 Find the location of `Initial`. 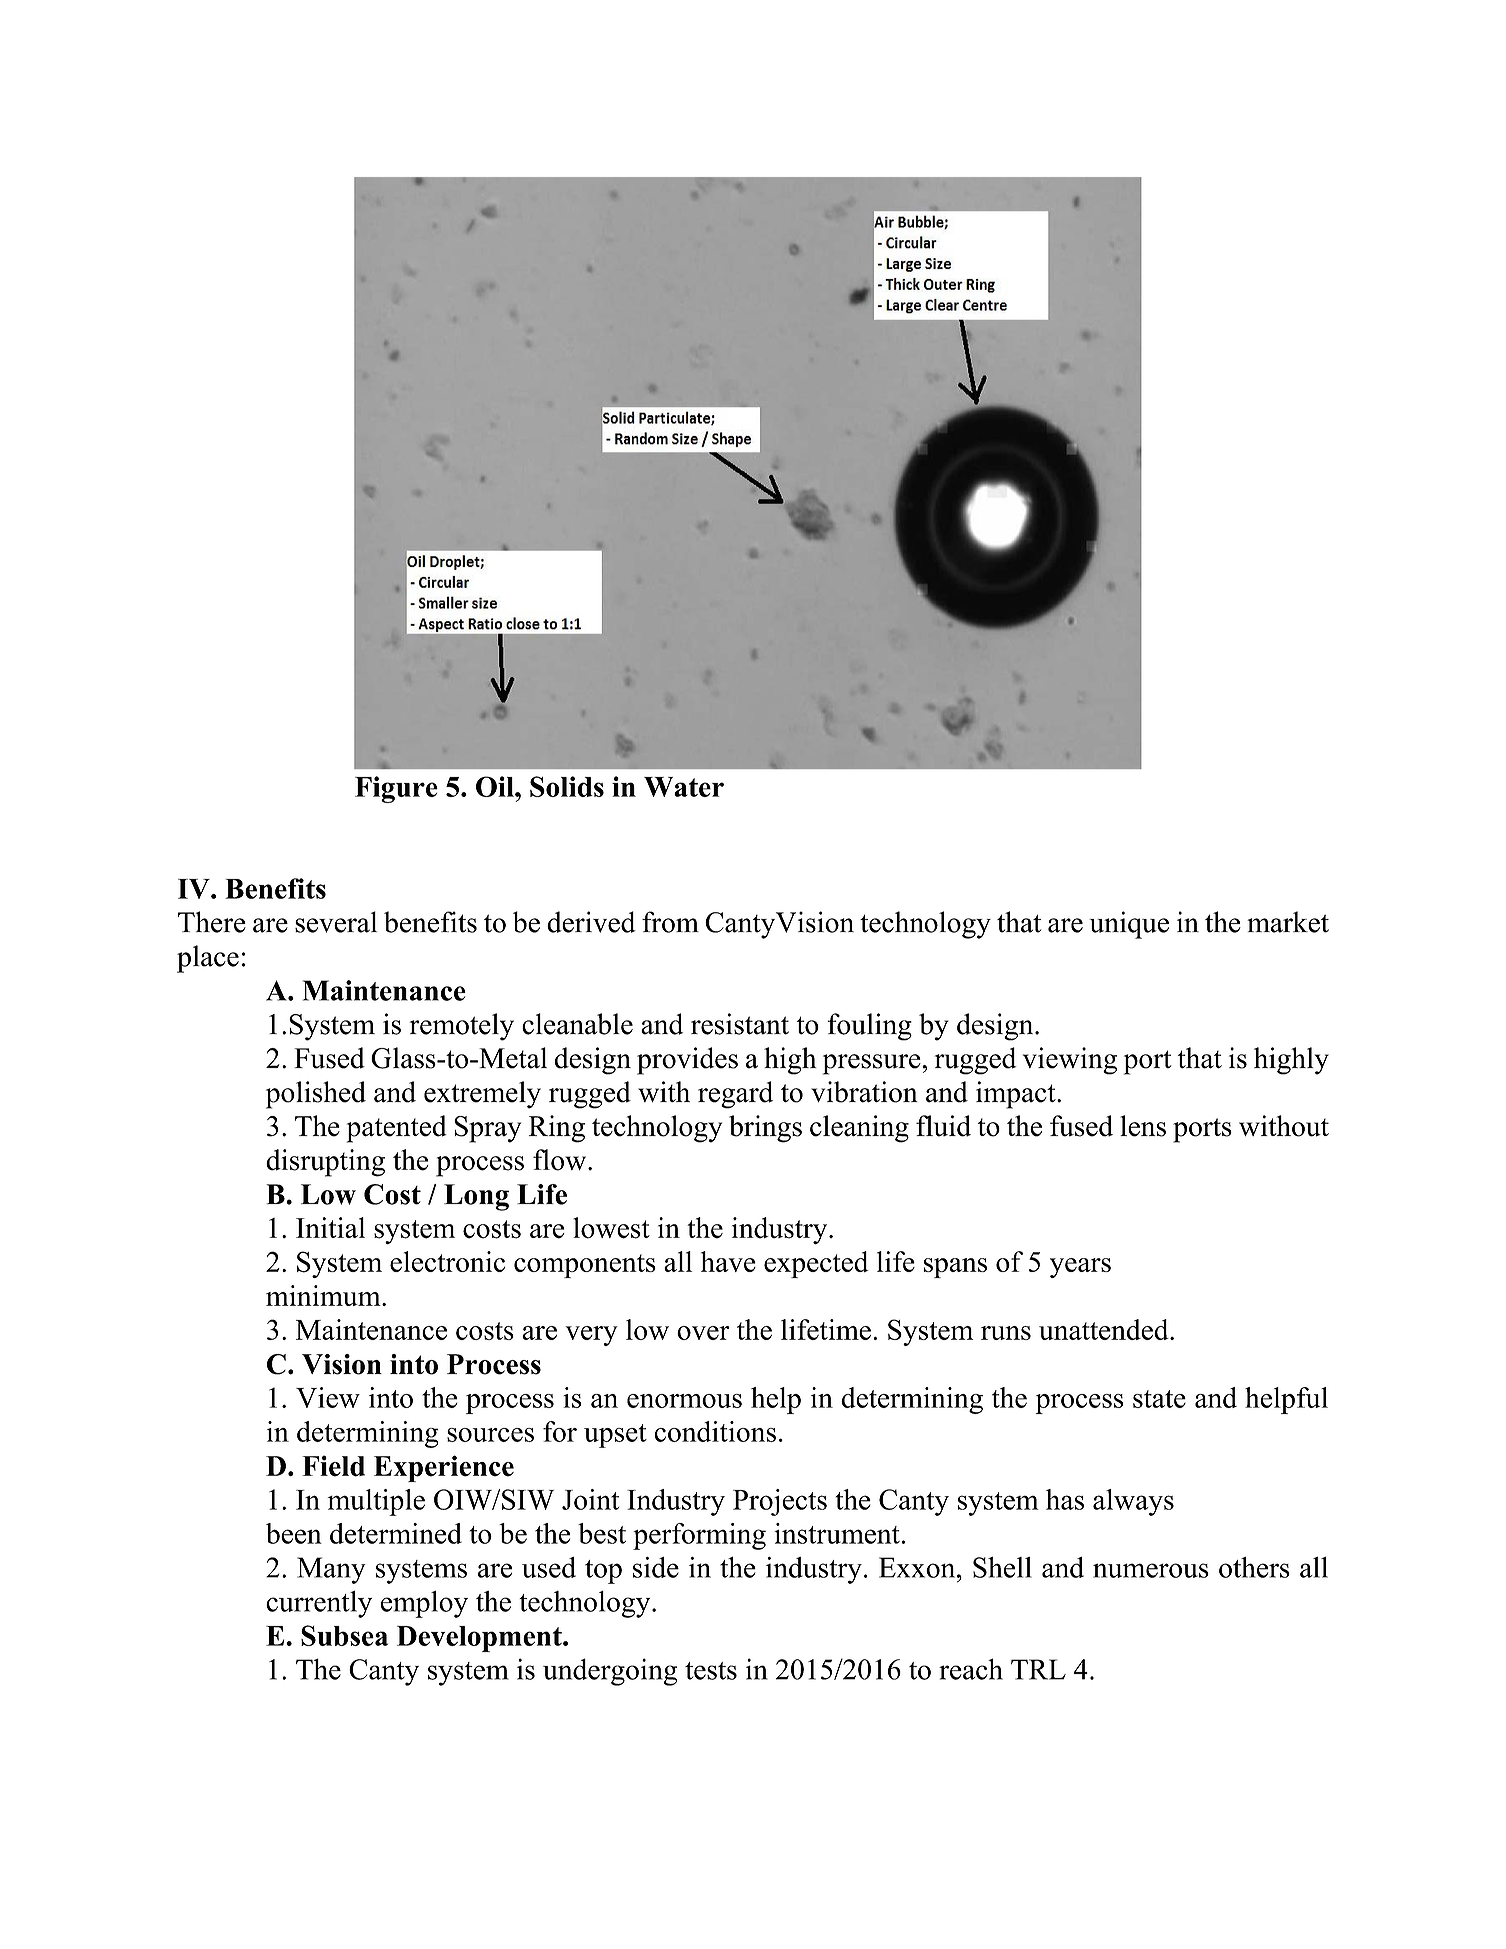

Initial is located at coordinates (330, 1227).
